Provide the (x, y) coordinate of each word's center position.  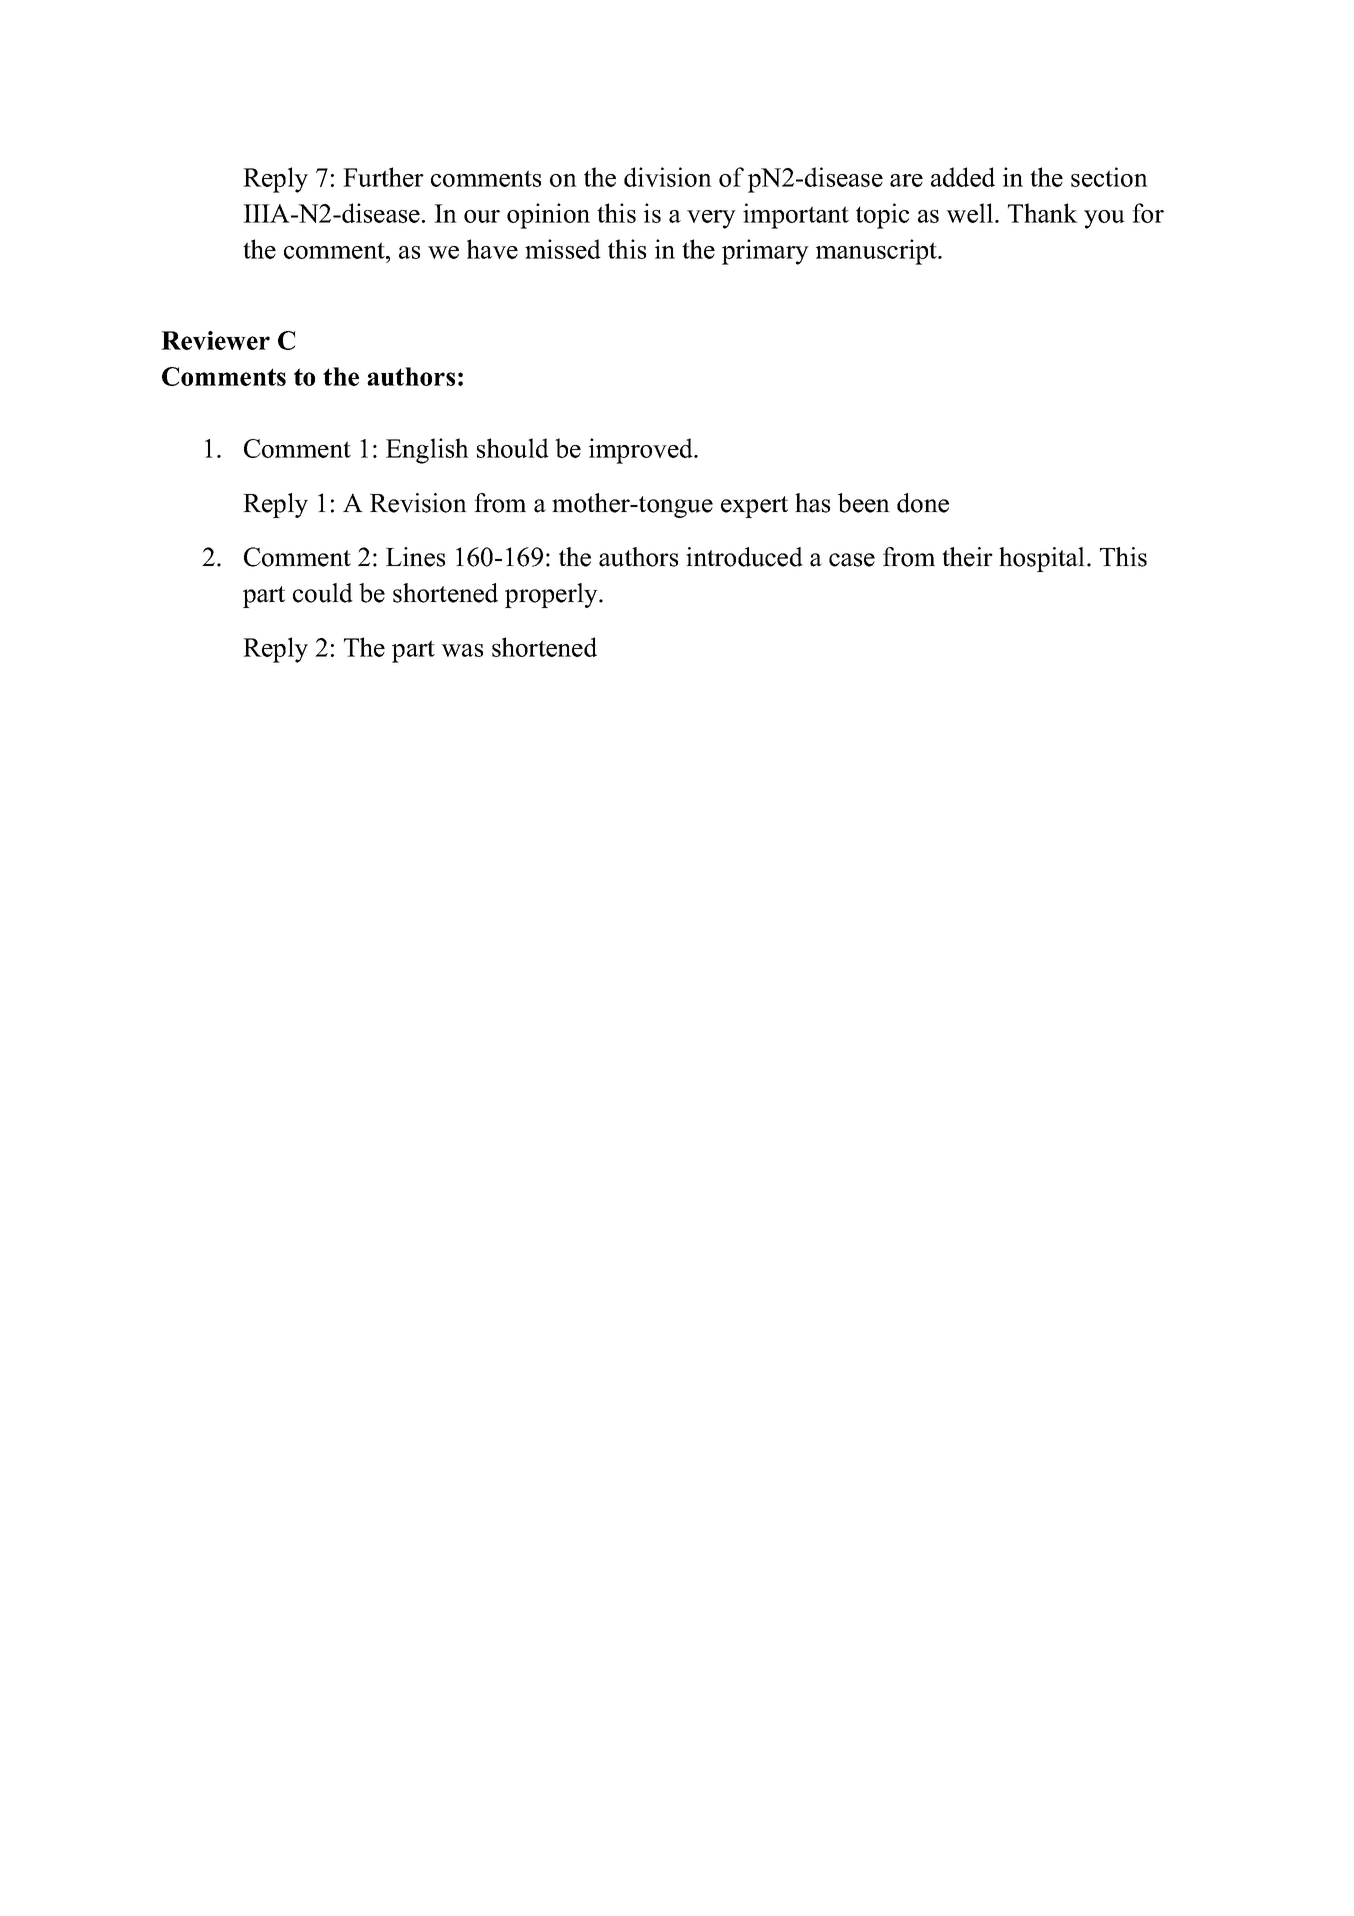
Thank (1043, 213)
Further (383, 177)
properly (552, 595)
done (923, 503)
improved (642, 451)
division (668, 177)
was (462, 650)
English (427, 451)
